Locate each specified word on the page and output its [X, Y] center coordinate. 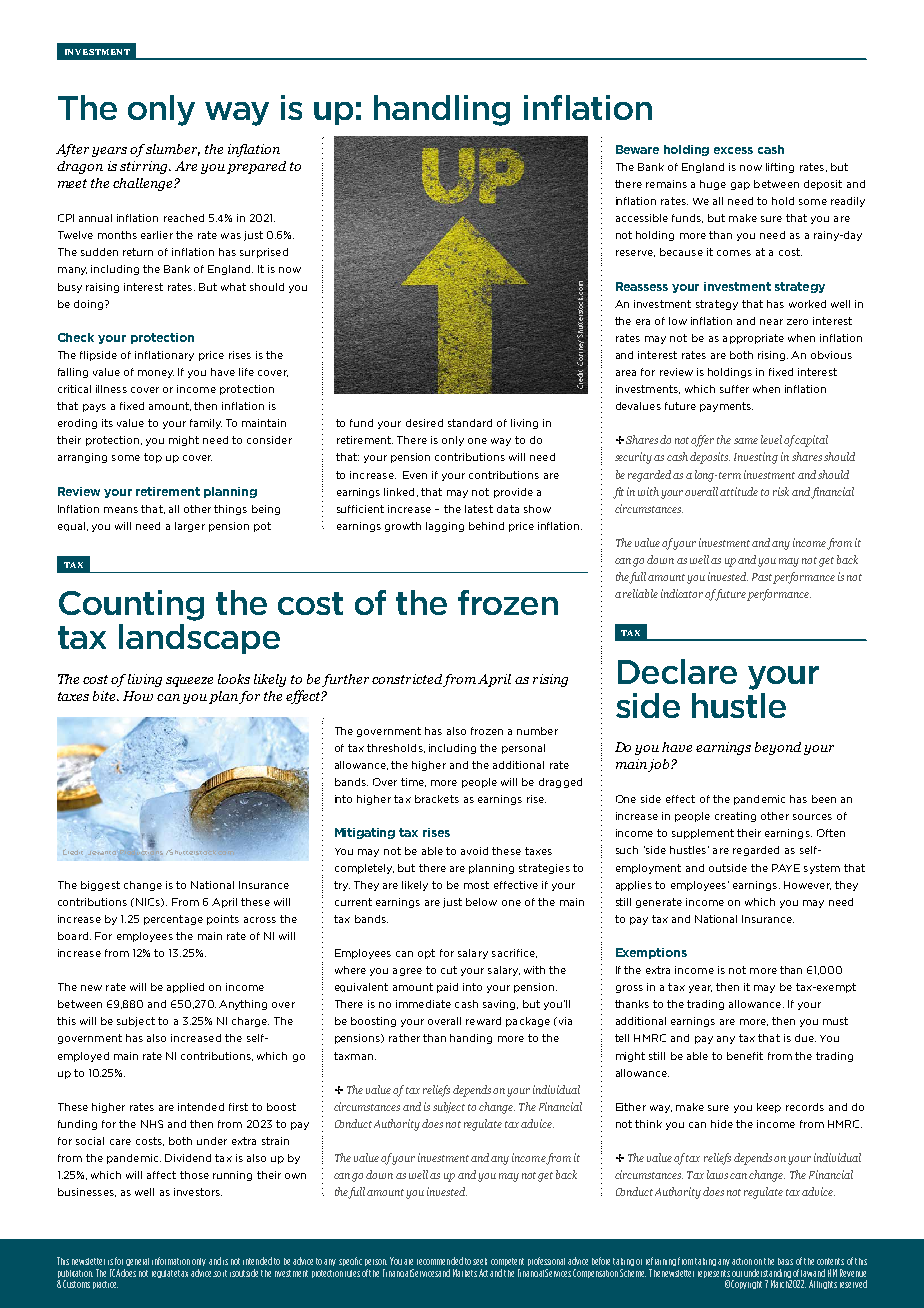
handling [442, 110]
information [171, 1261]
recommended [440, 1261]
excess [733, 150]
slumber [173, 150]
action [742, 1261]
